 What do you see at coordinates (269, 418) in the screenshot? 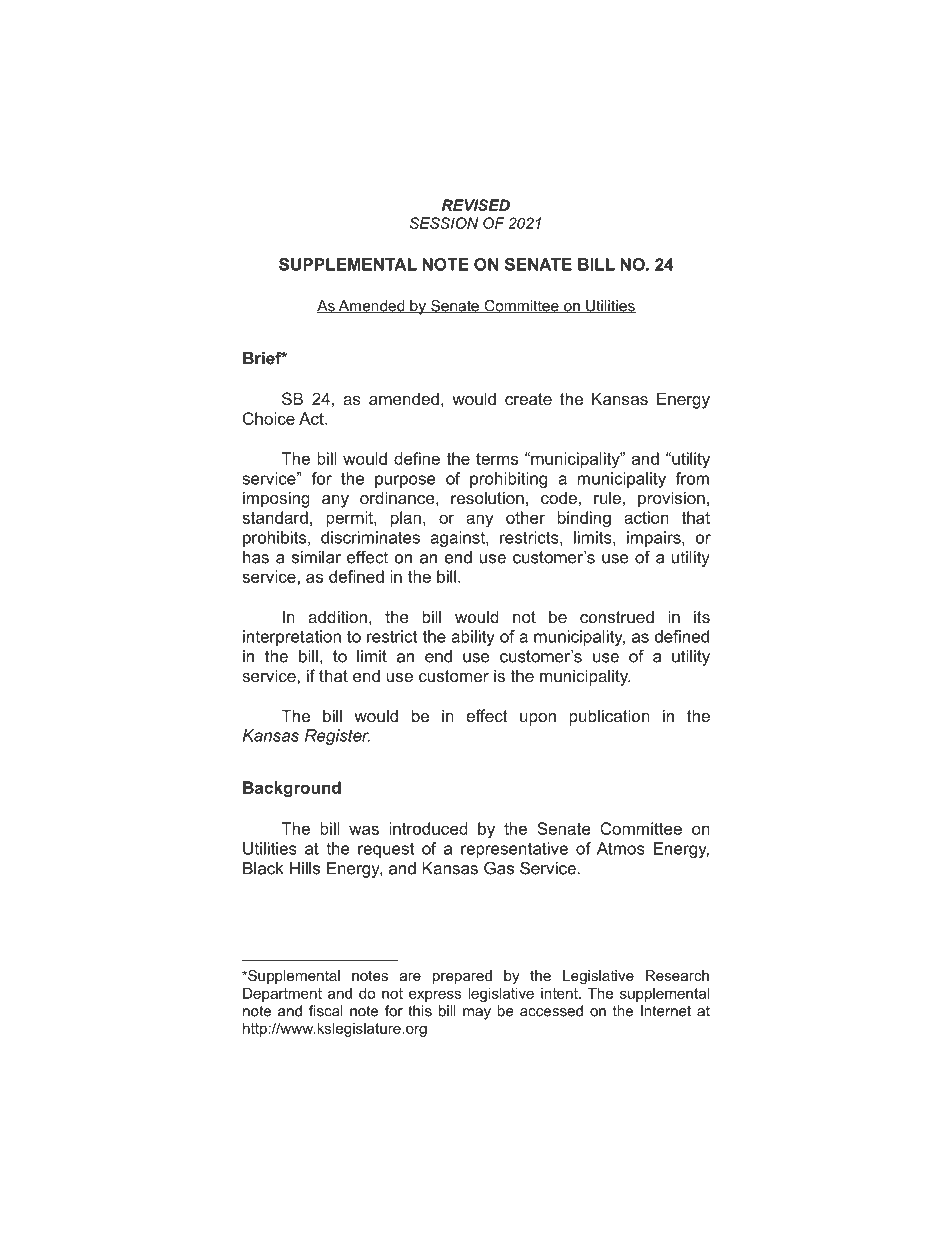
I see `Choice` at bounding box center [269, 418].
